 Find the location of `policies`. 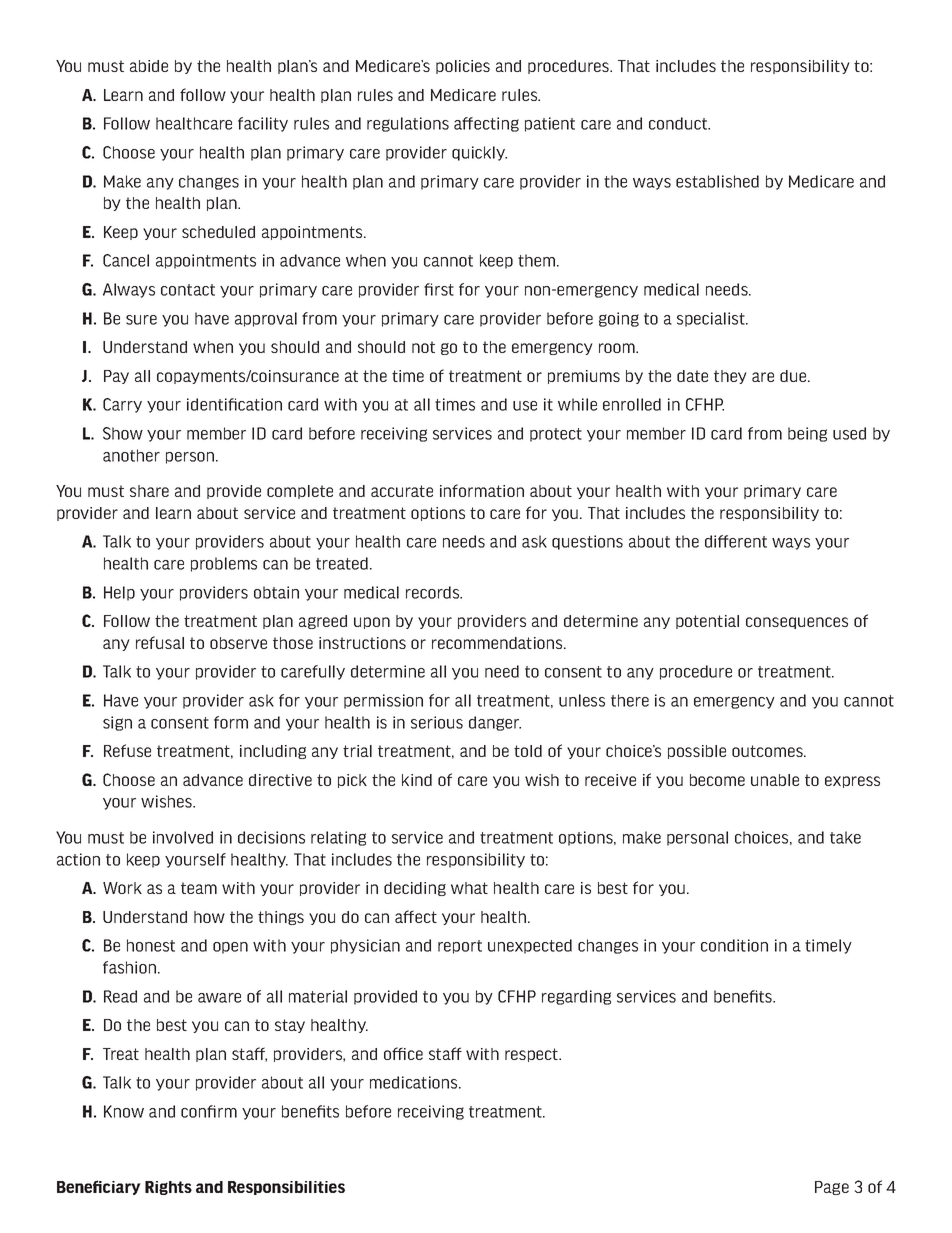

policies is located at coordinates (463, 67).
